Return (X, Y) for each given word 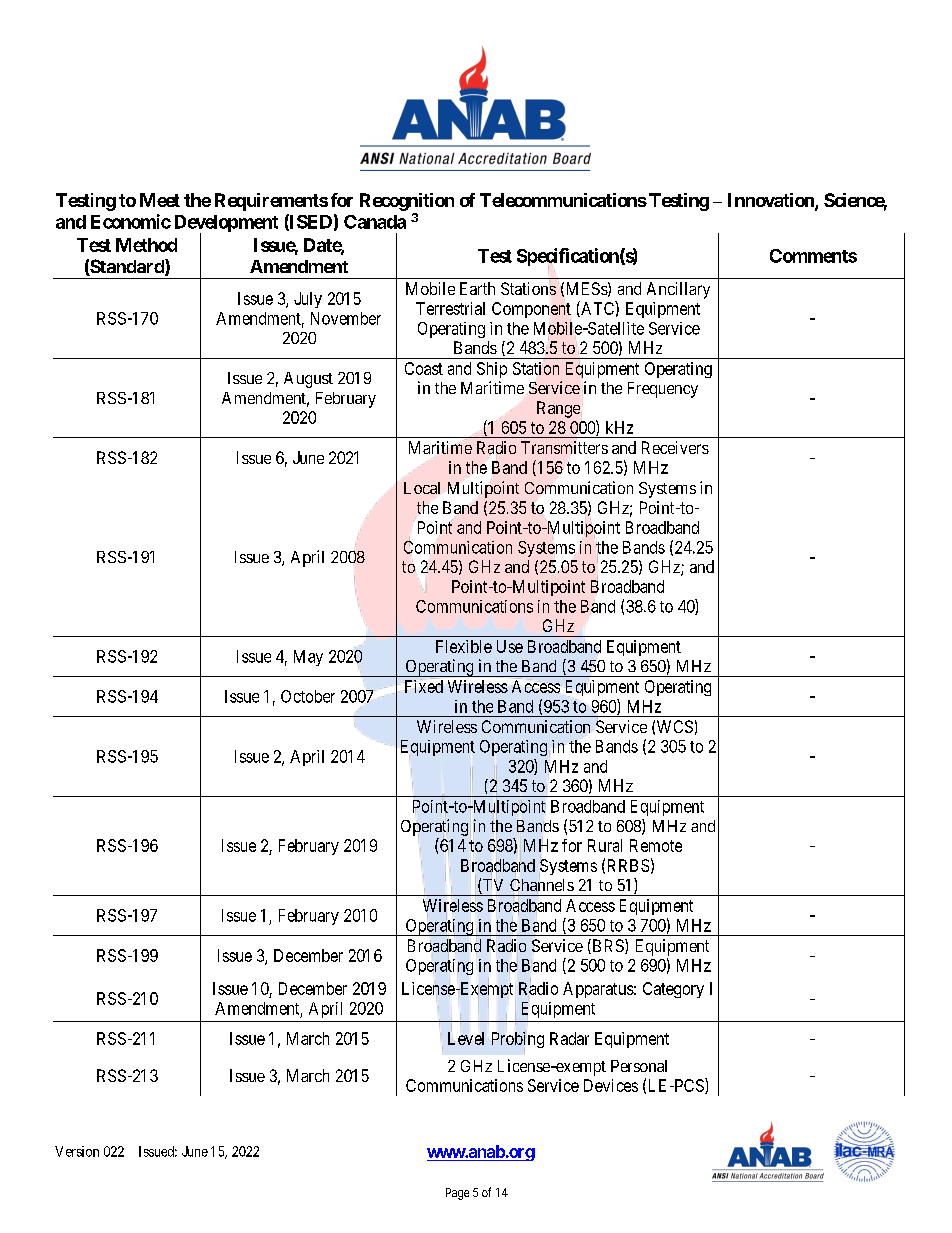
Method (146, 245)
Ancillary (678, 290)
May (308, 658)
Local (422, 488)
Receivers (675, 447)
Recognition (407, 202)
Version (77, 1151)
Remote (656, 845)
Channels (542, 885)
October (308, 696)
